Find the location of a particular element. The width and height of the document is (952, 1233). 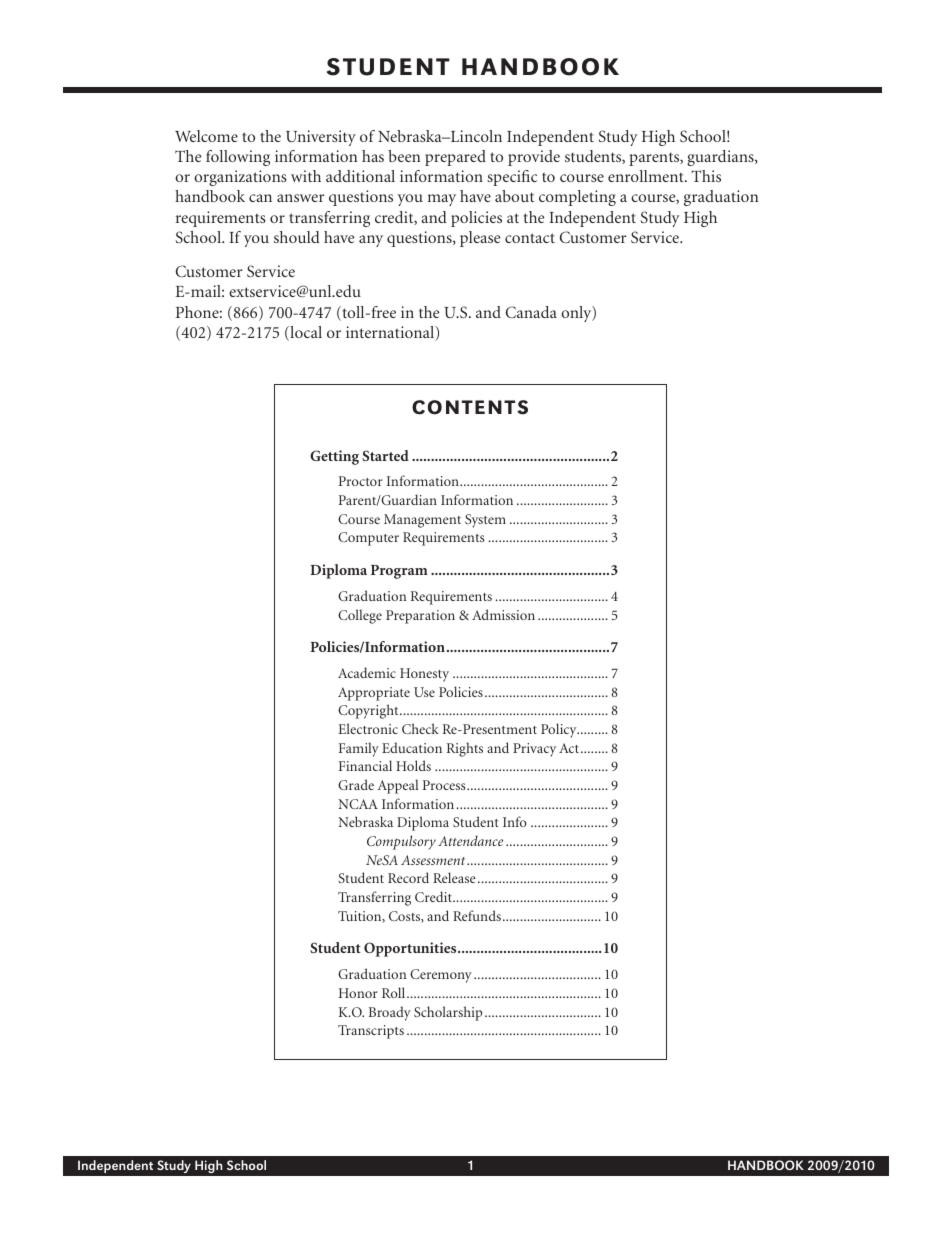

This is located at coordinates (706, 176).
